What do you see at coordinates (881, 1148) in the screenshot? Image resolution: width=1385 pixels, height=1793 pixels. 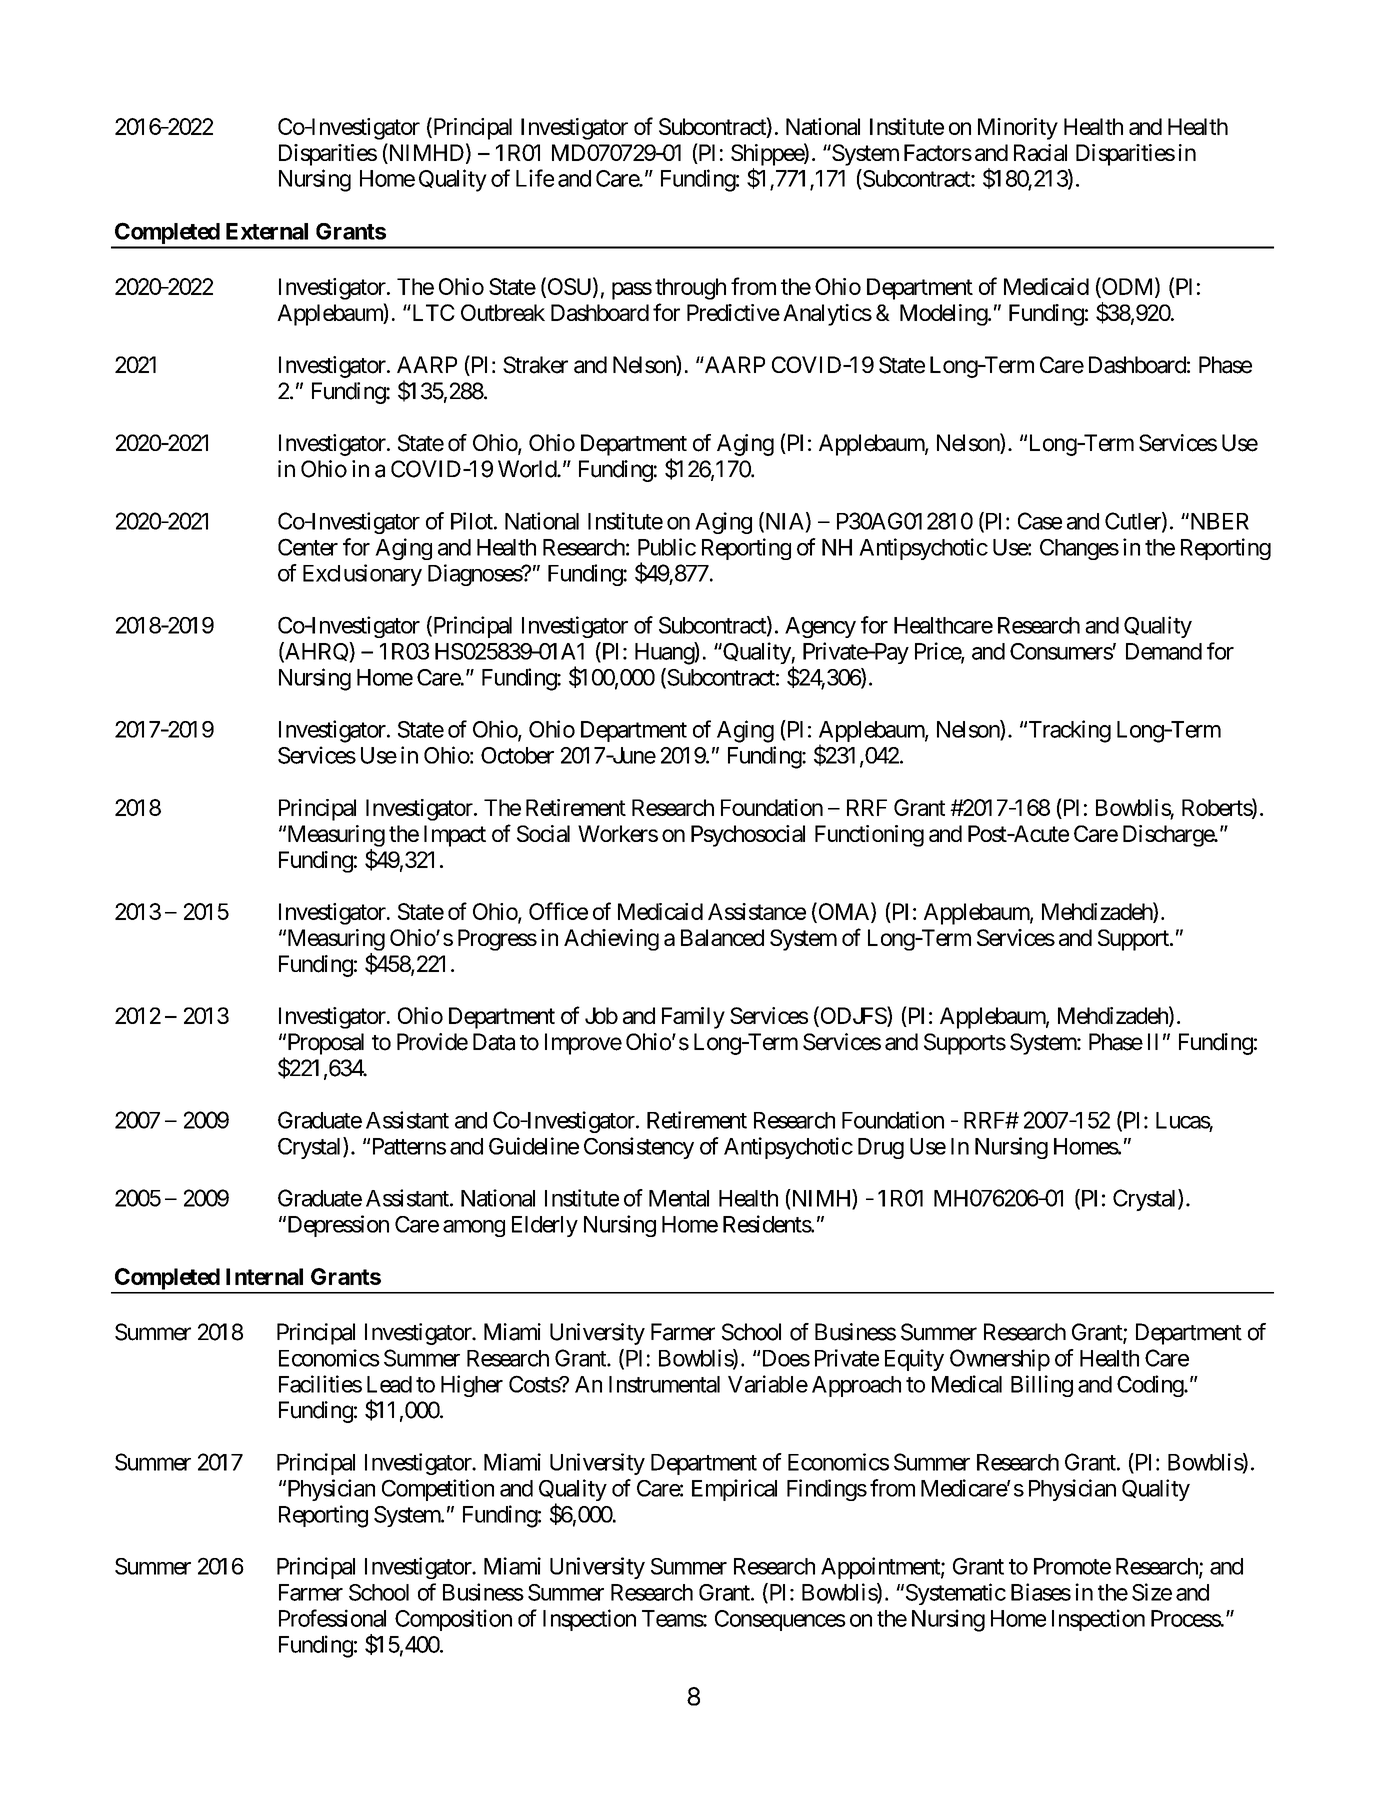 I see `Drug` at bounding box center [881, 1148].
